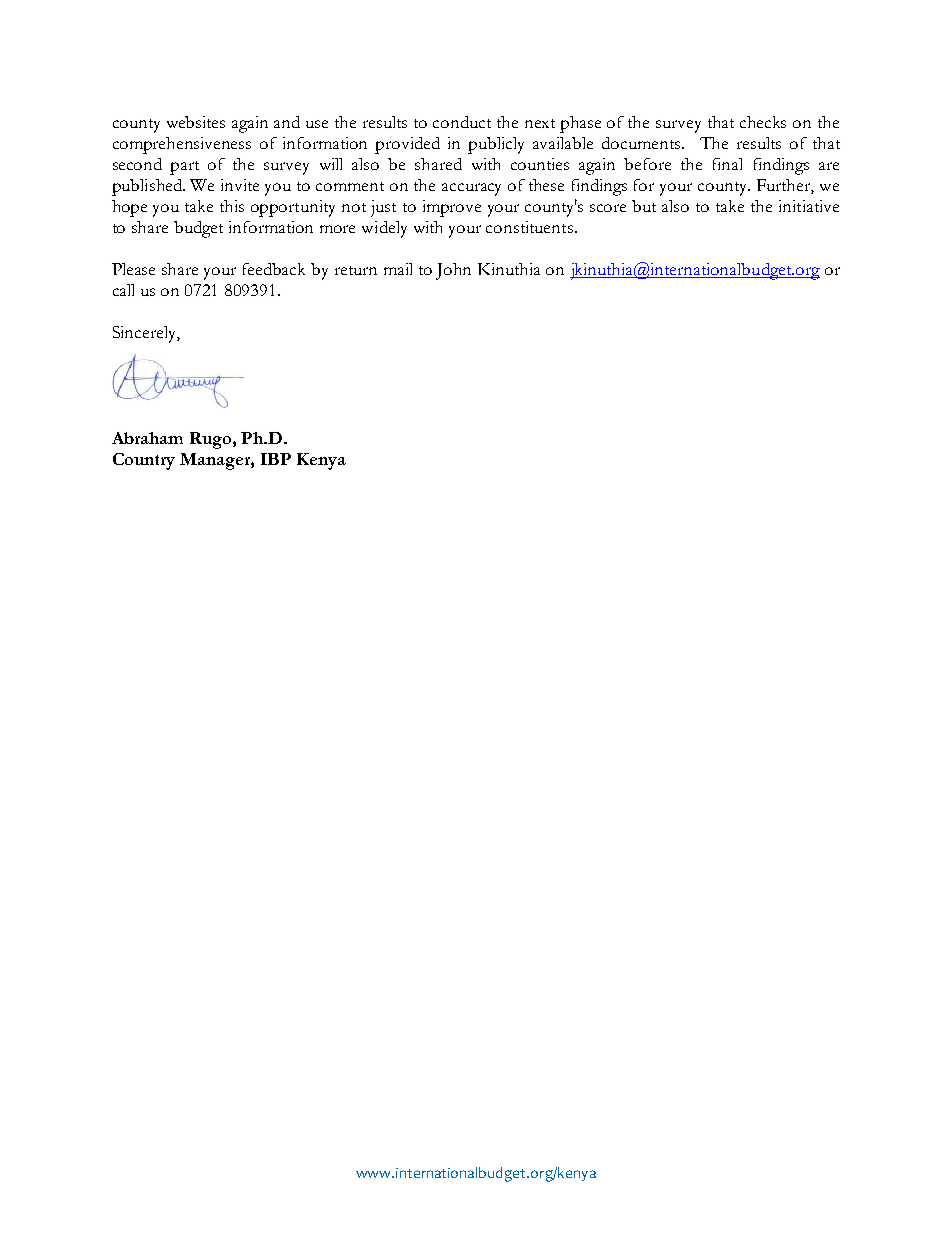 Image resolution: width=952 pixels, height=1233 pixels. I want to click on John, so click(453, 271).
